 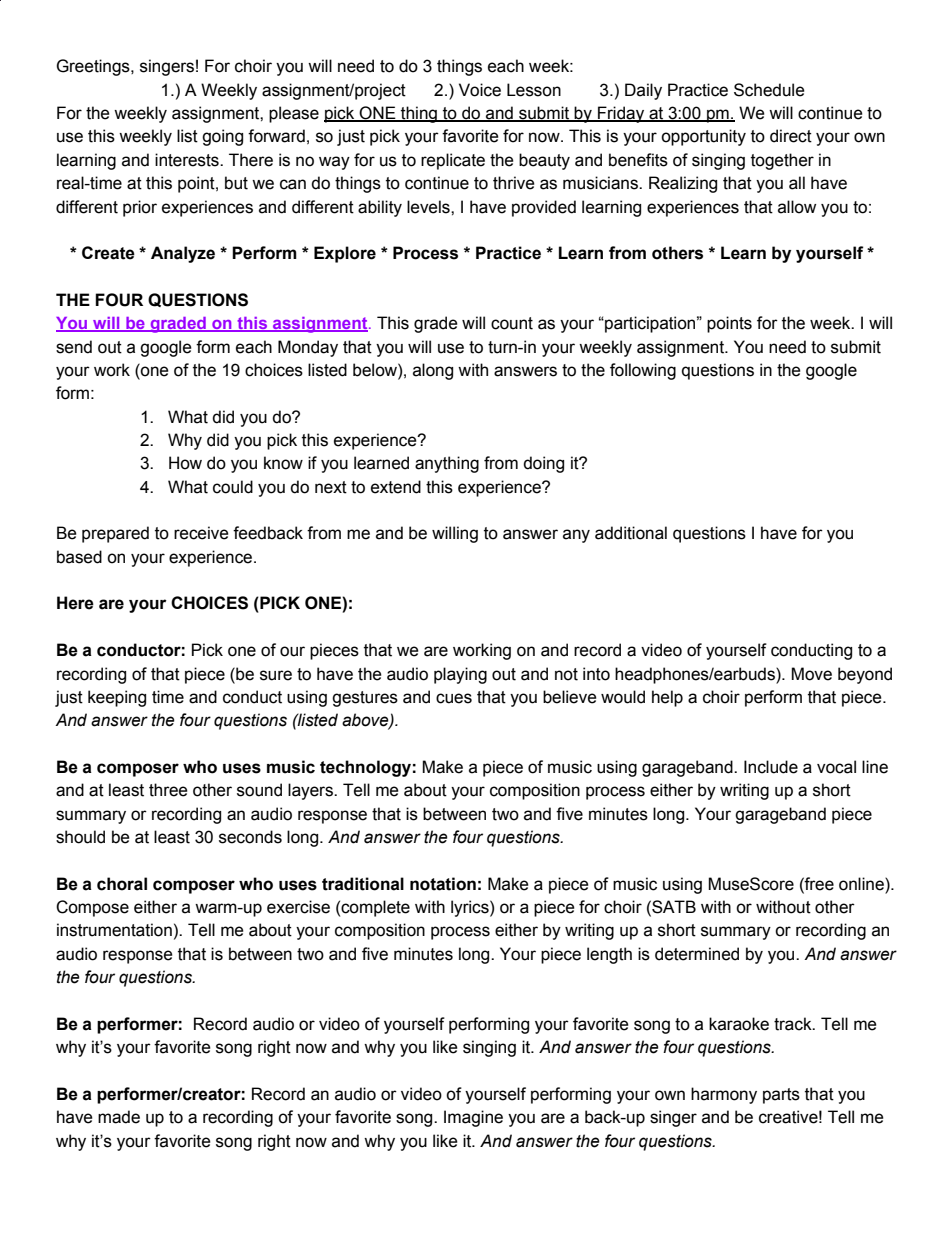 What do you see at coordinates (454, 698) in the image?
I see `cues` at bounding box center [454, 698].
